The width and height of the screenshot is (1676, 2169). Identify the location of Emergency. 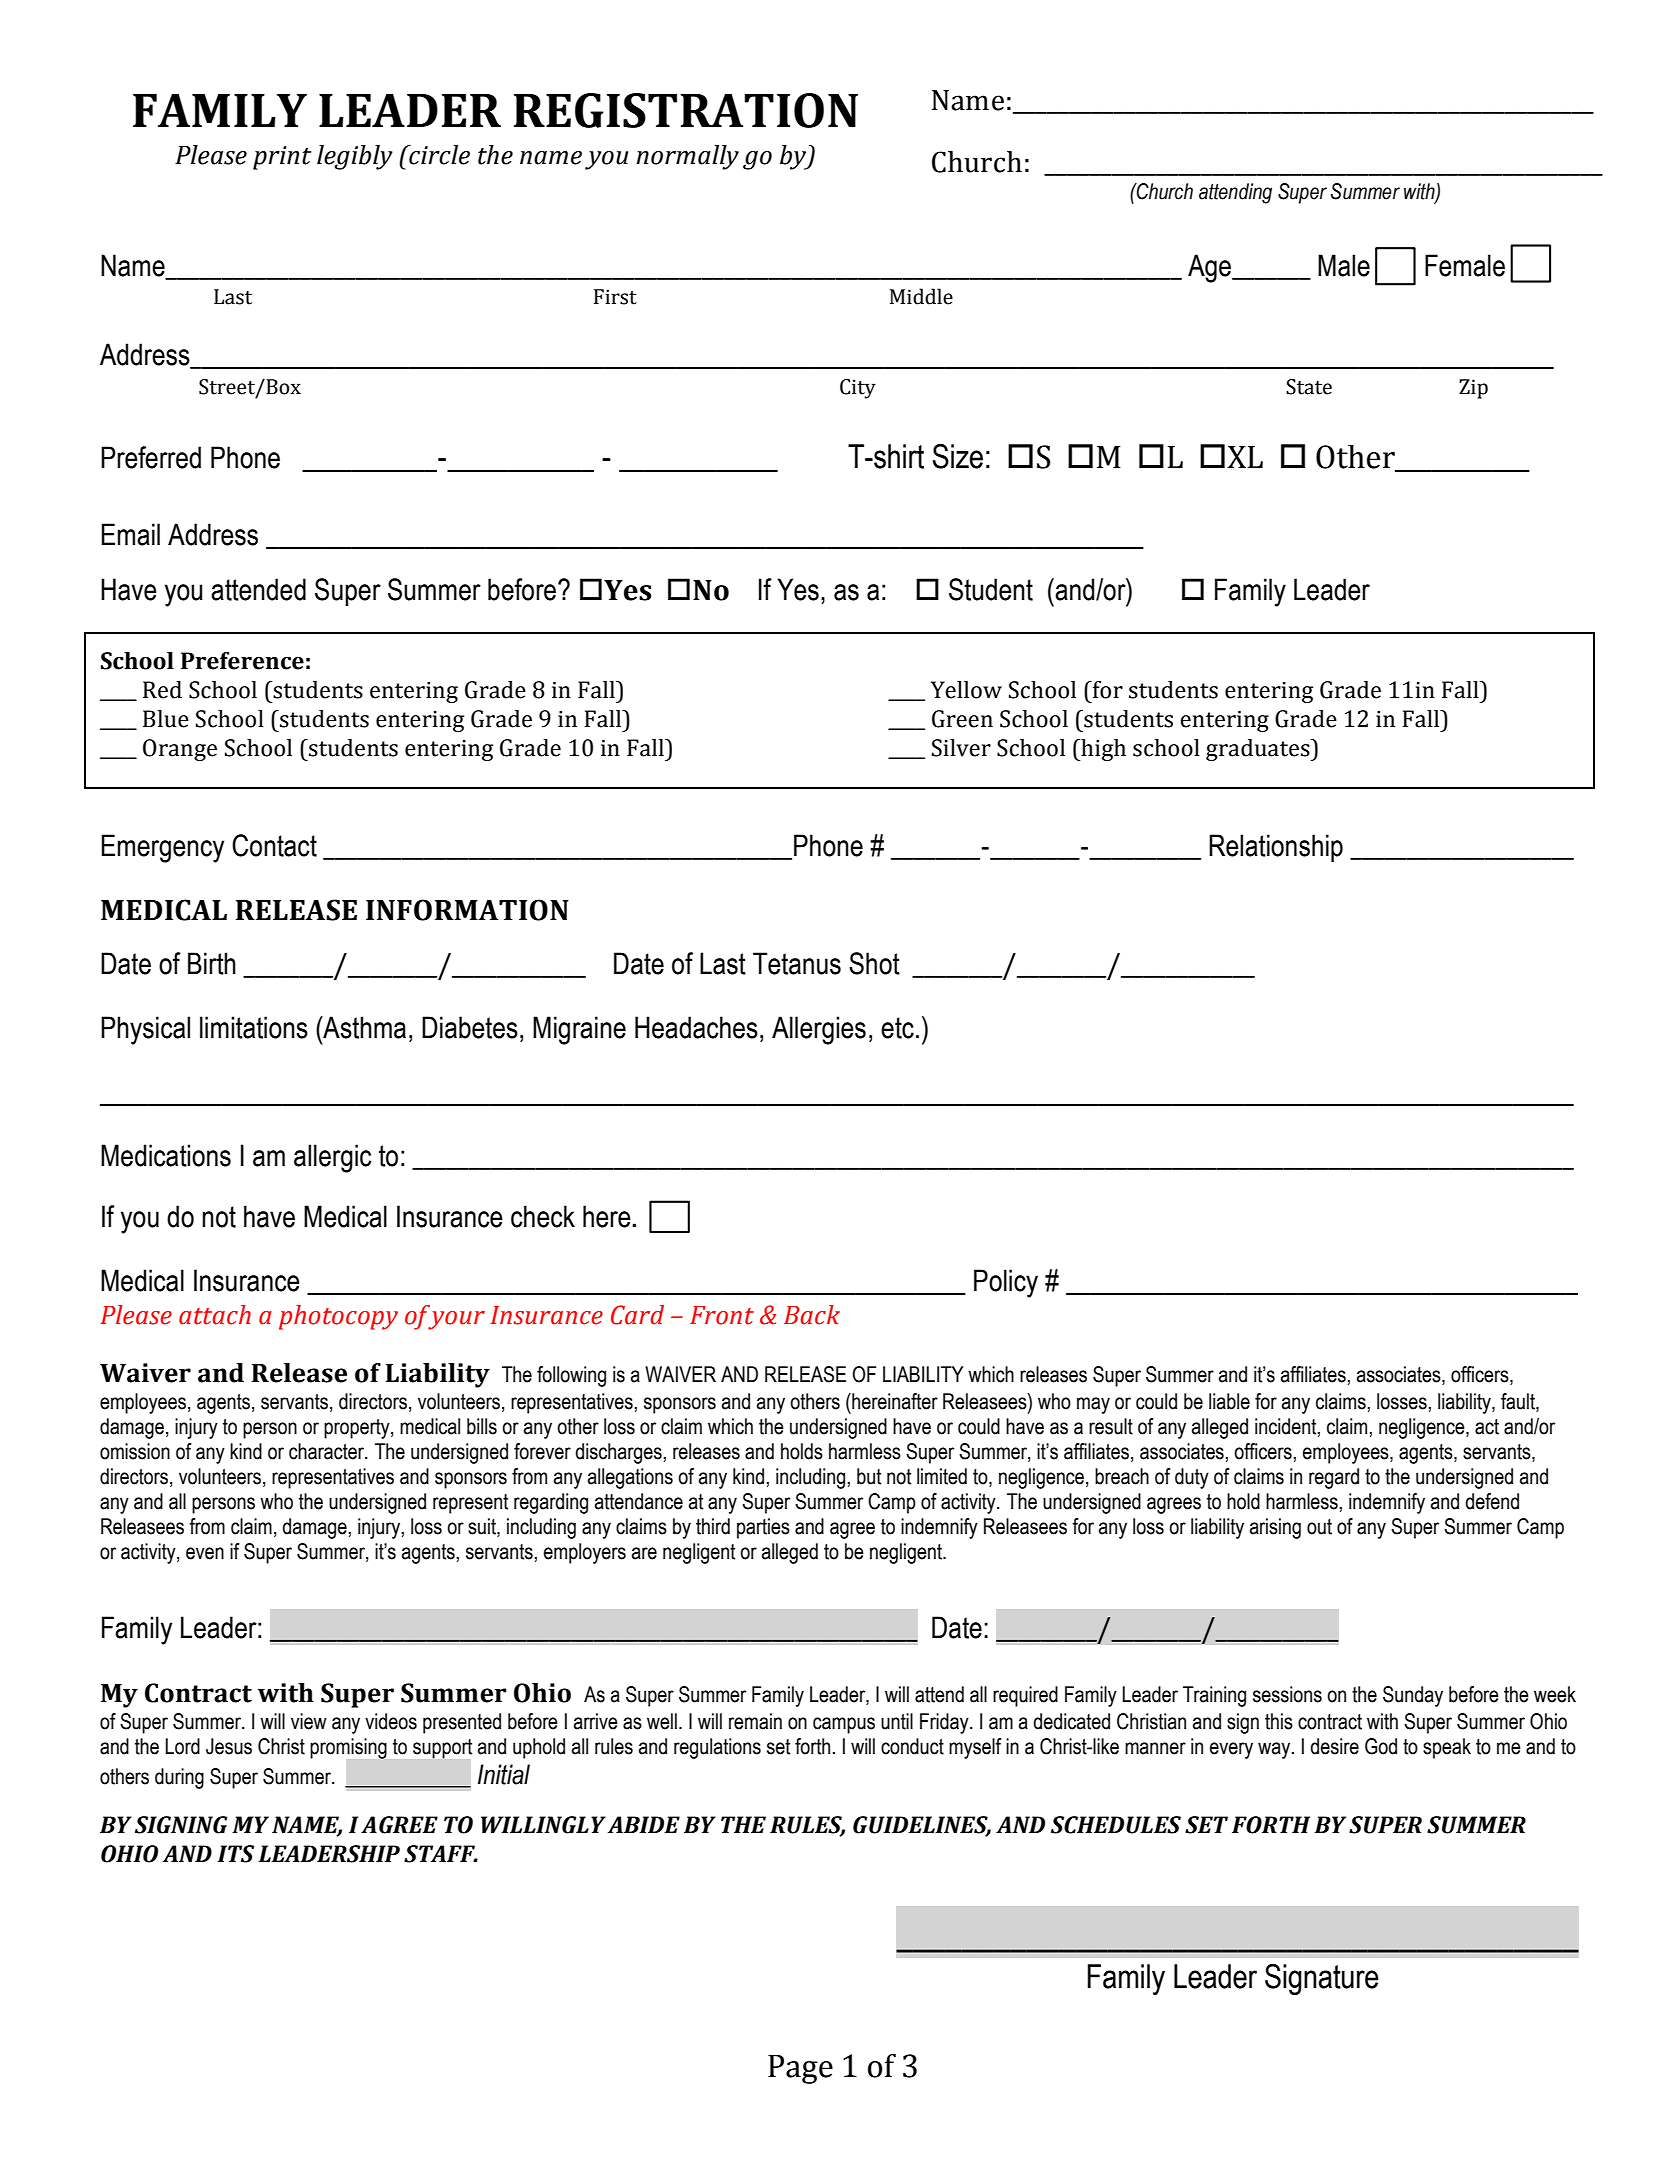
(162, 848).
